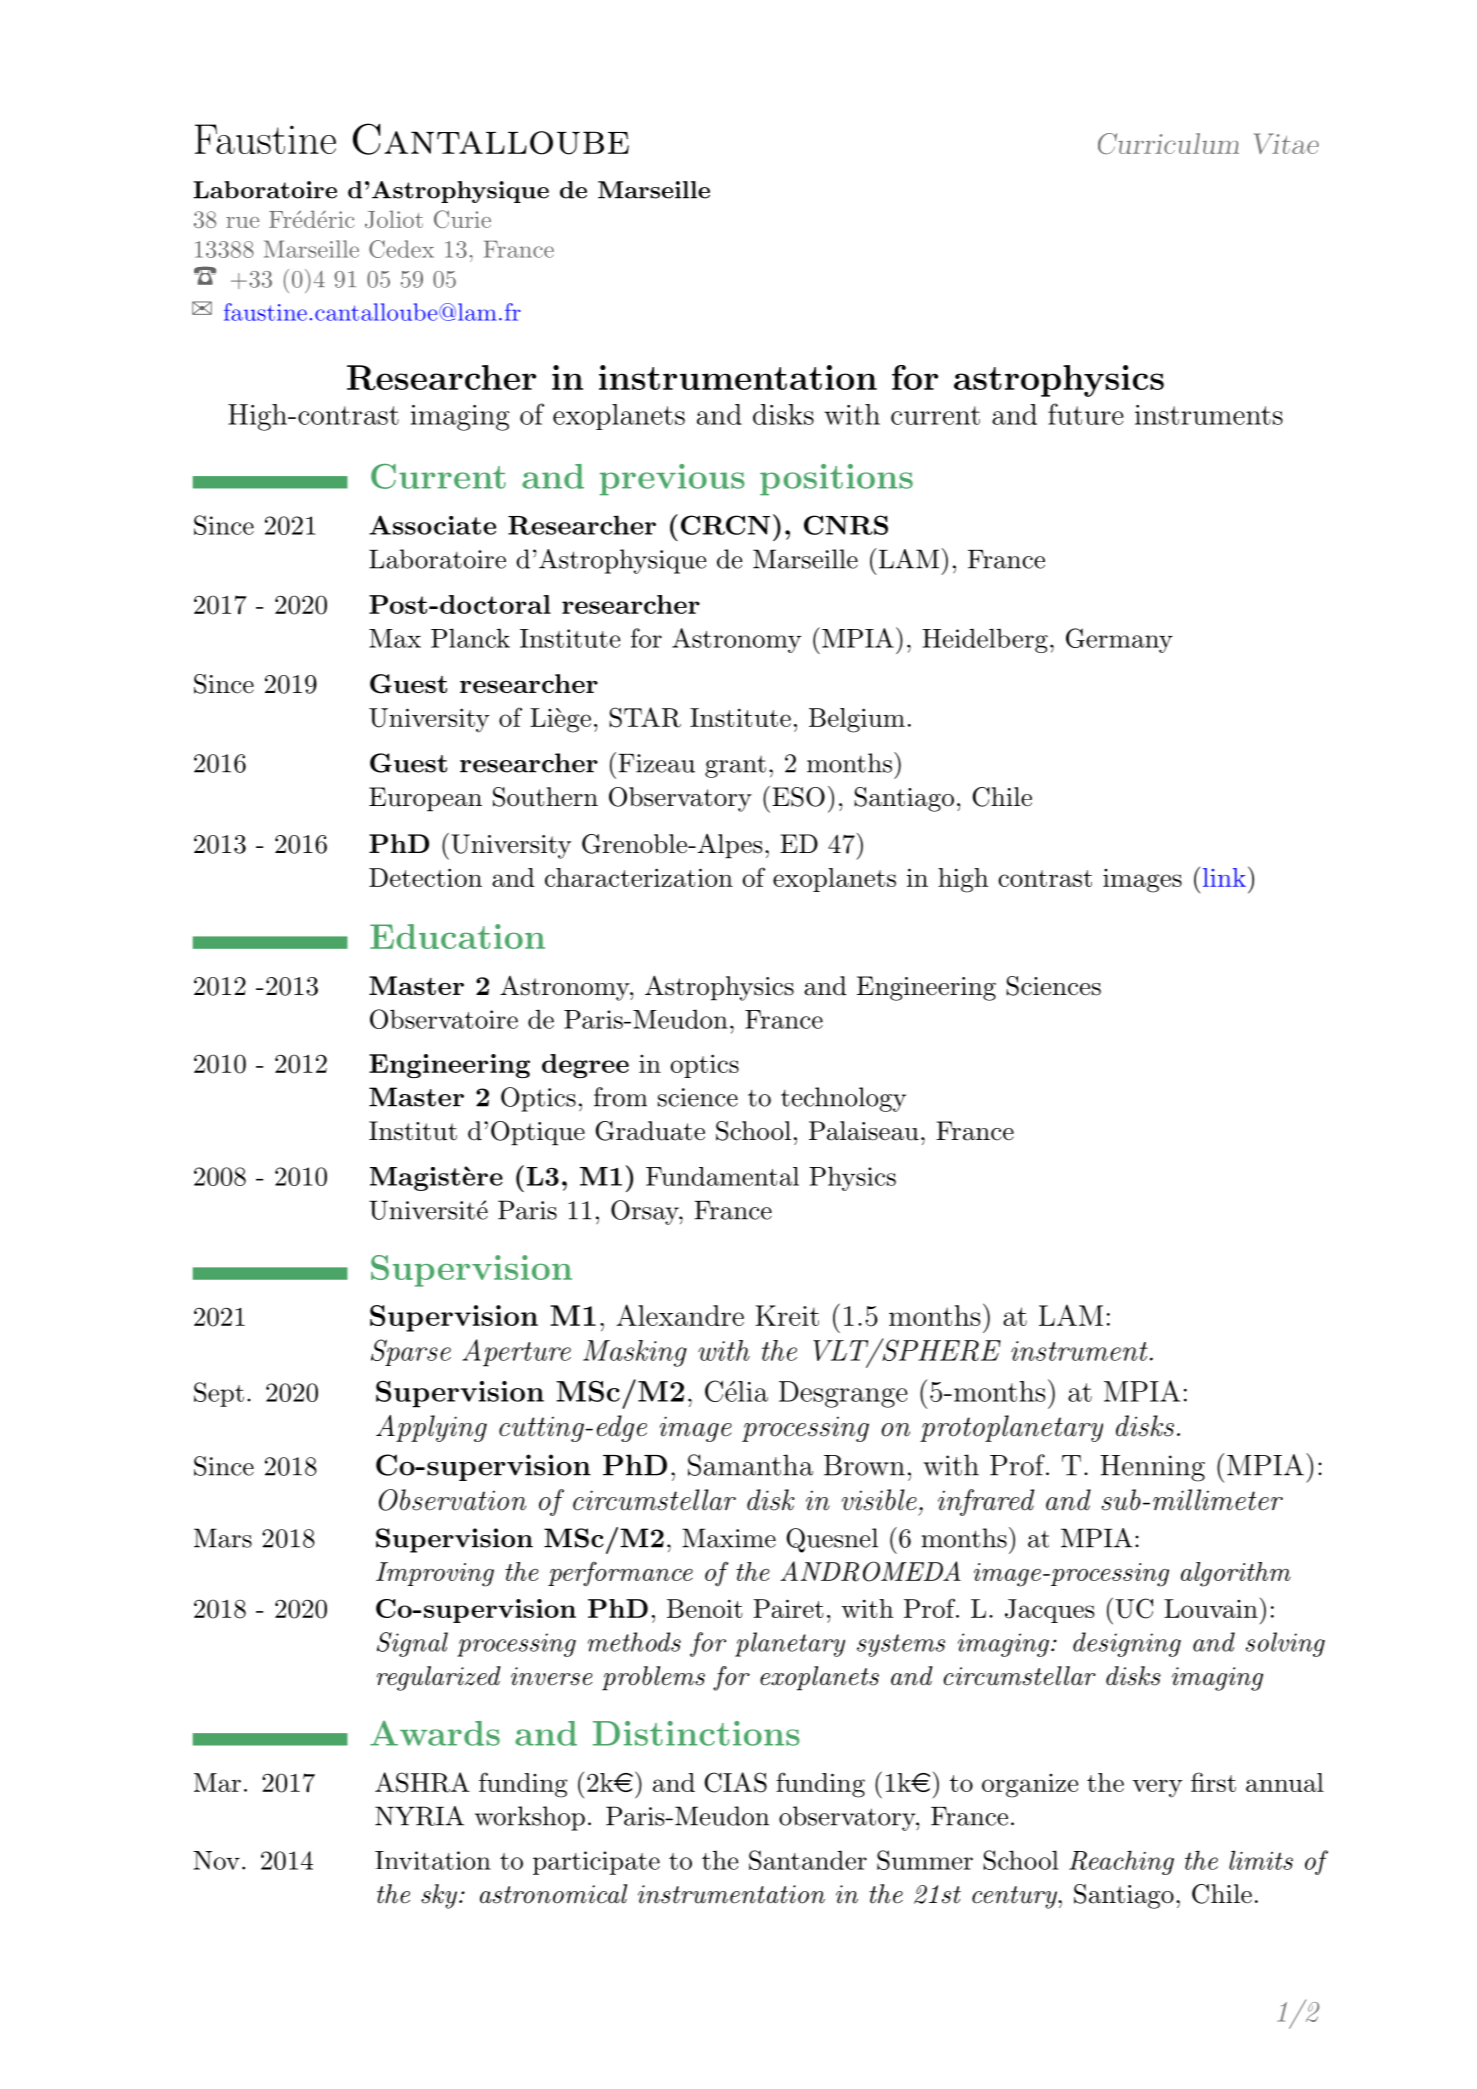 This page has height=2089, width=1477. I want to click on Santander, so click(808, 1860).
